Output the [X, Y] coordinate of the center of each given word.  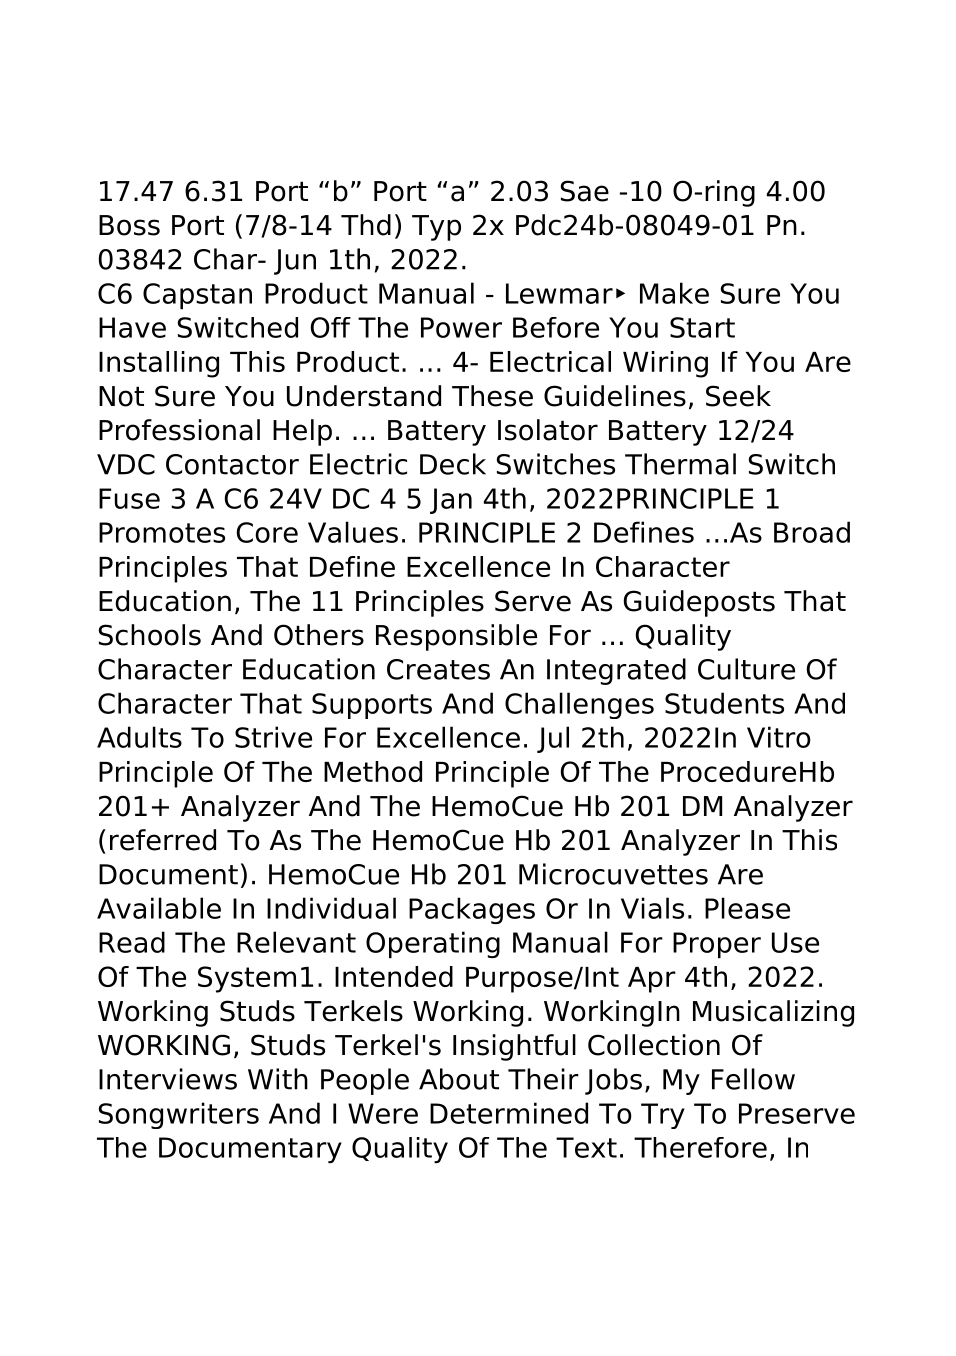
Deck [453, 464]
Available [159, 908]
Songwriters [179, 1115]
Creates [438, 669]
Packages [472, 910]
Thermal [680, 464]
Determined [509, 1113]
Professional [179, 430]
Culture [746, 669]
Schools [150, 635]
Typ [436, 228]
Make [674, 293]
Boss [129, 225]
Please [747, 908]
